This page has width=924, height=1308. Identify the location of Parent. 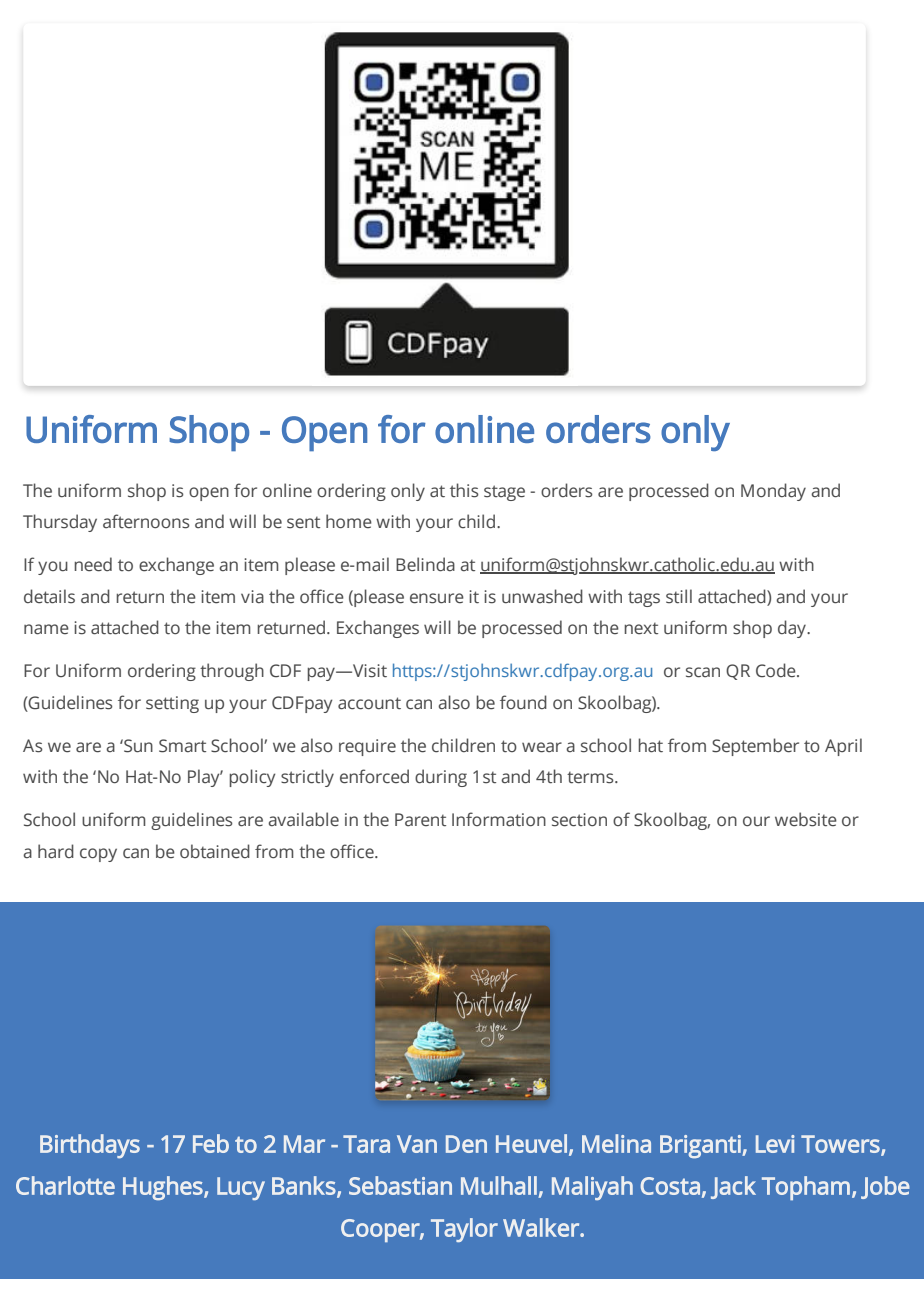
(420, 820).
